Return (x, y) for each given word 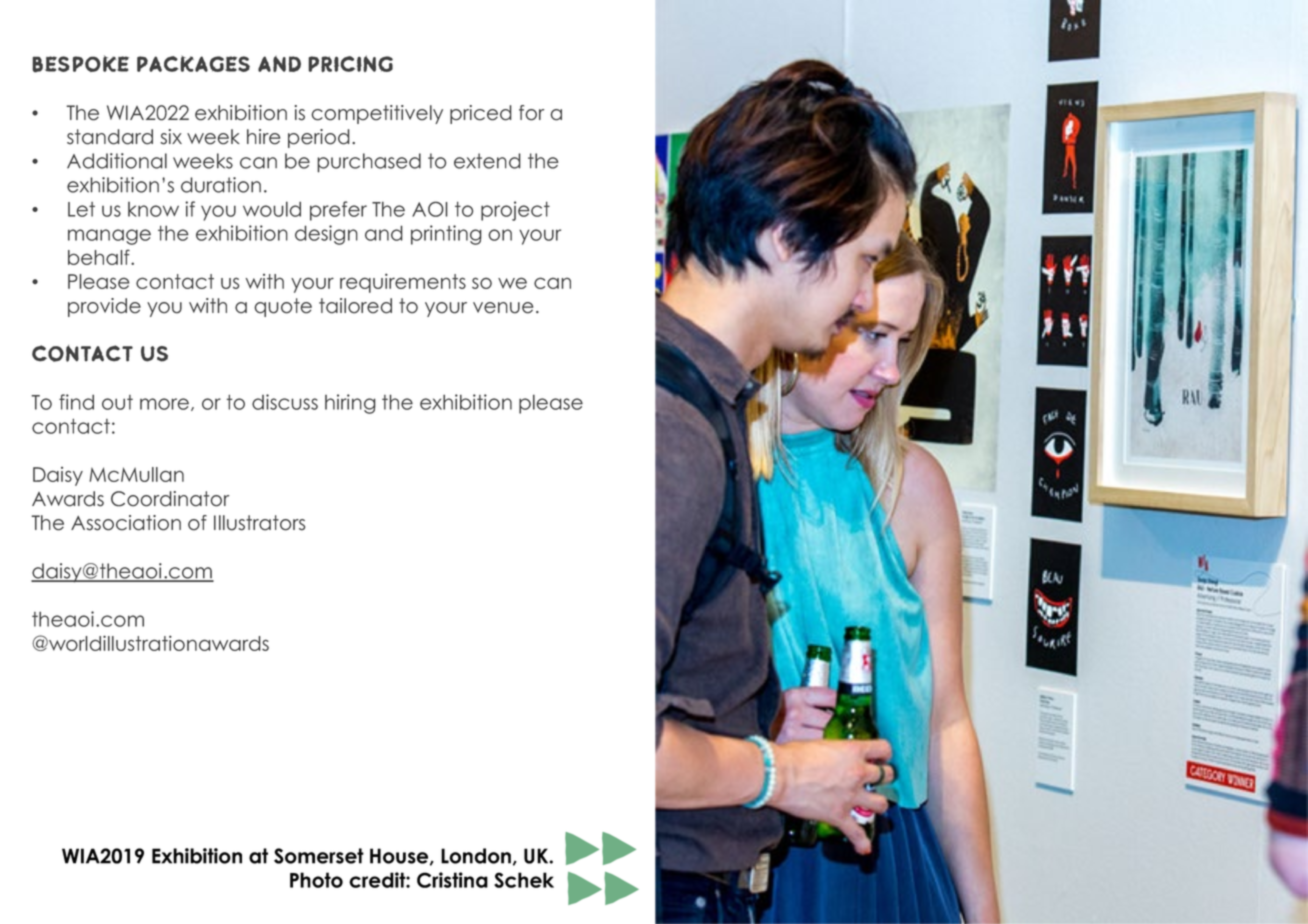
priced (481, 114)
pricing (350, 64)
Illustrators (259, 523)
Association (126, 523)
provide (104, 307)
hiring (350, 404)
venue (503, 308)
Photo (316, 880)
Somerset (319, 856)
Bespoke (80, 64)
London (476, 856)
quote (283, 307)
